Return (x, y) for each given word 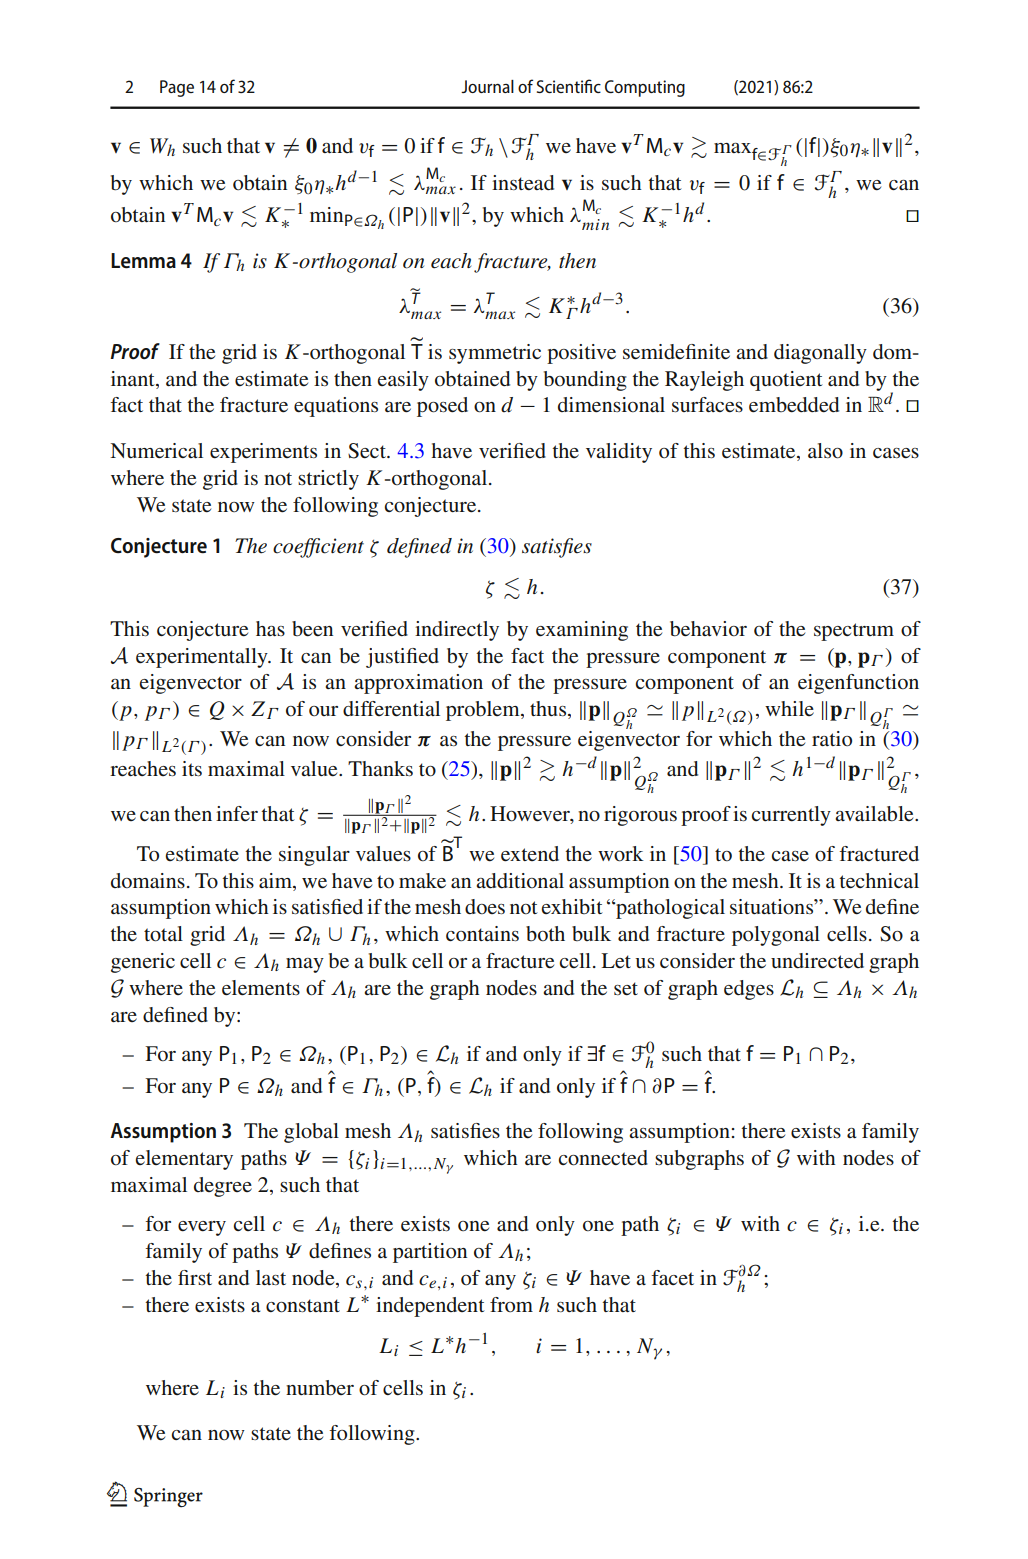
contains (482, 933)
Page (177, 88)
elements (261, 988)
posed (442, 407)
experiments (263, 453)
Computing (645, 88)
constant (303, 1306)
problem (484, 711)
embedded (794, 405)
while (789, 708)
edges (749, 990)
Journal (487, 86)
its (192, 768)
